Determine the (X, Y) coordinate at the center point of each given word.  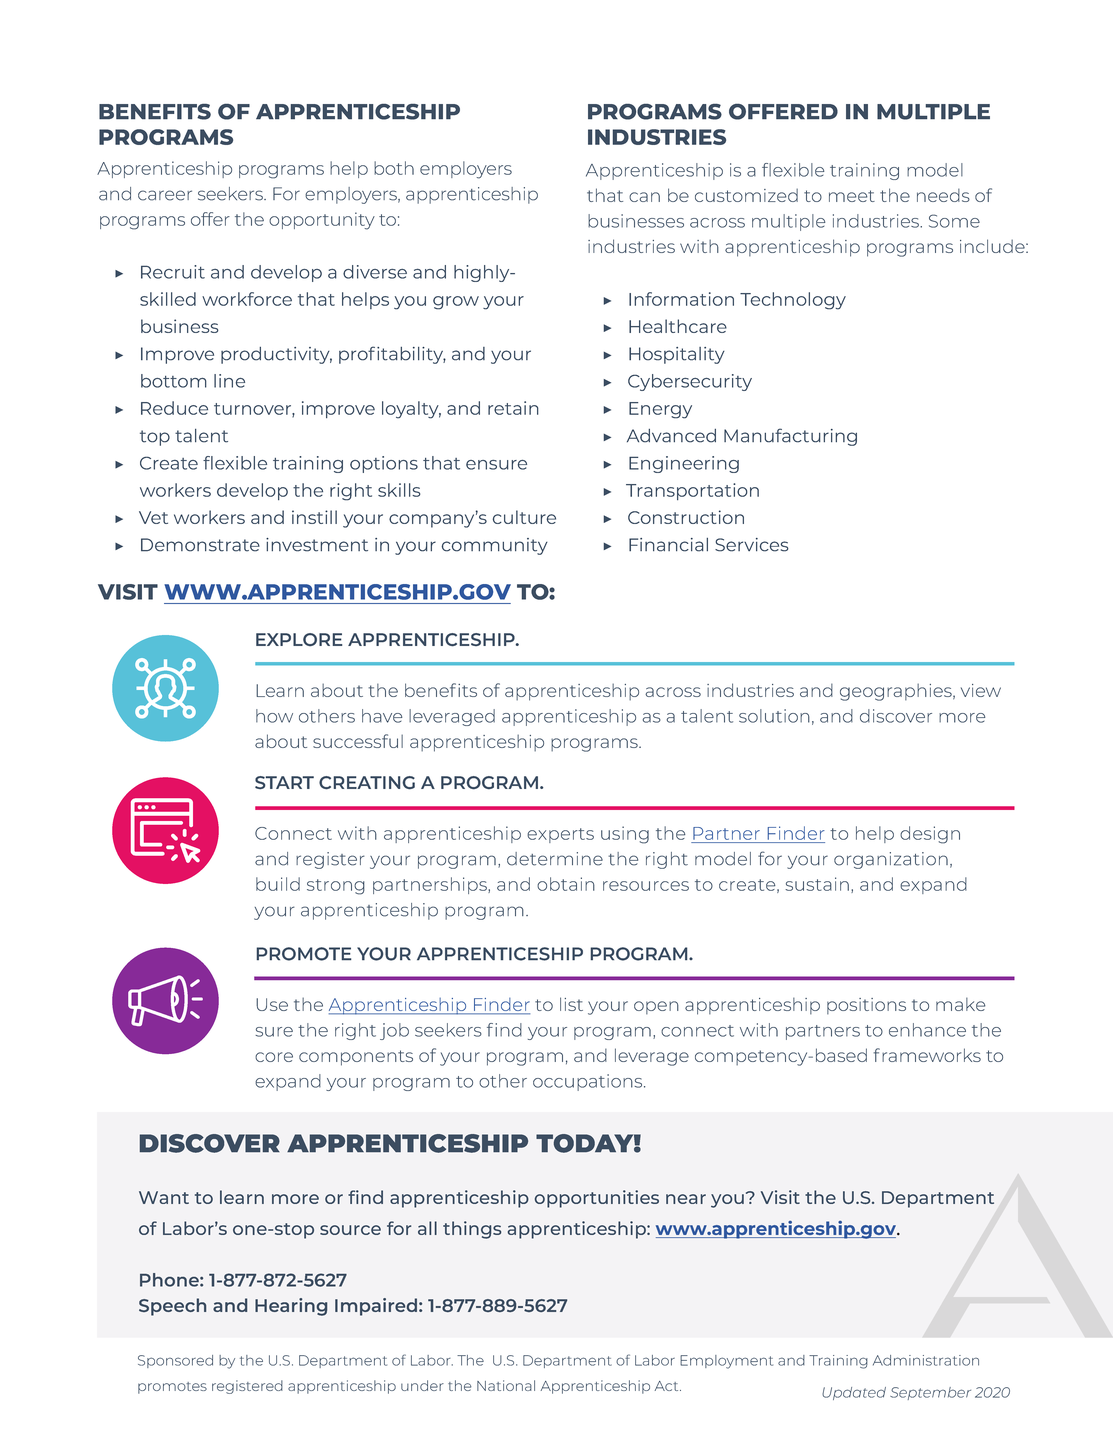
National (506, 1385)
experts (560, 835)
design (930, 835)
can (644, 197)
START (284, 782)
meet (852, 196)
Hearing (291, 1307)
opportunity (322, 221)
